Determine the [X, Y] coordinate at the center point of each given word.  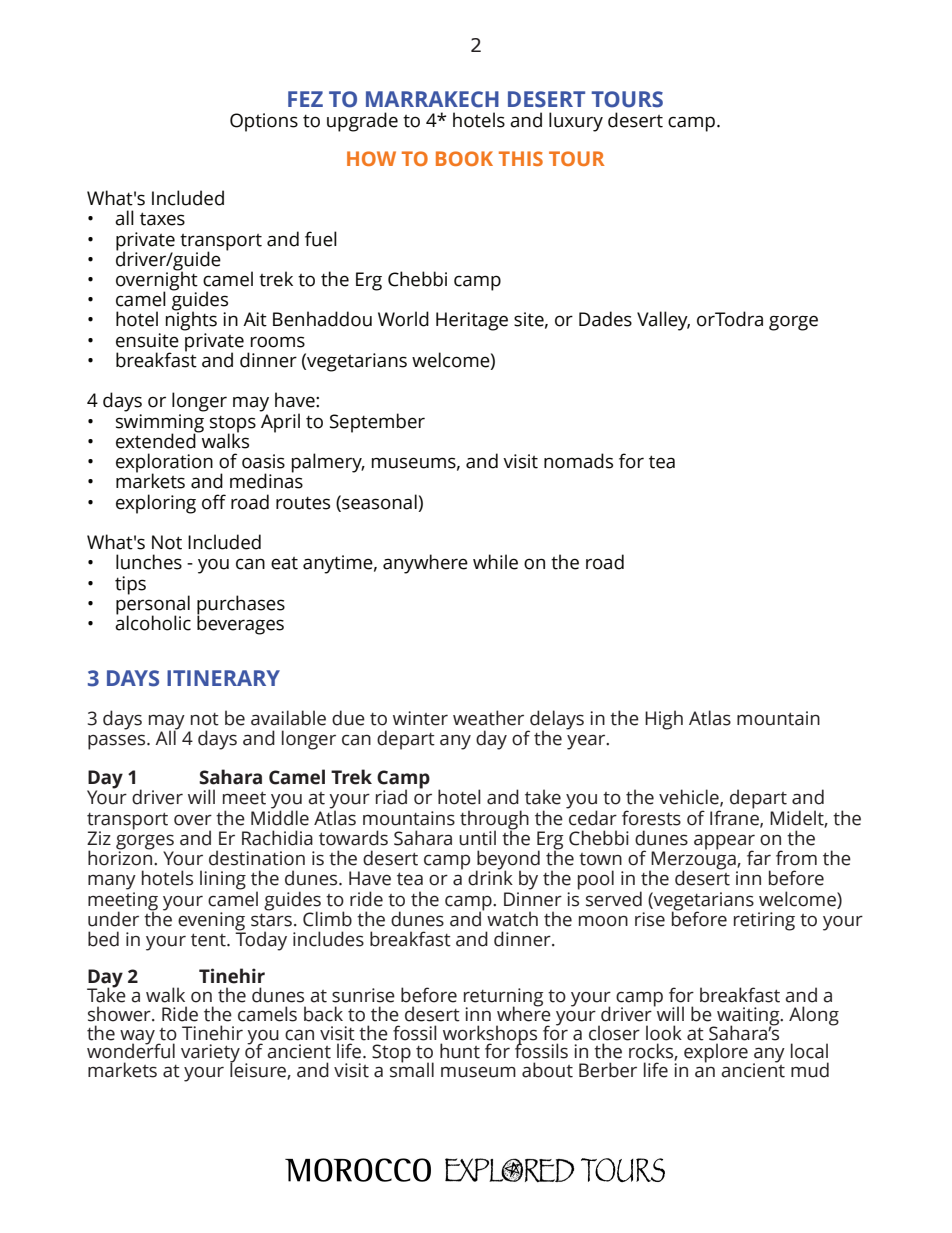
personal [153, 605]
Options [264, 122]
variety [210, 1054]
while [495, 562]
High [664, 720]
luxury [576, 122]
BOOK [464, 158]
